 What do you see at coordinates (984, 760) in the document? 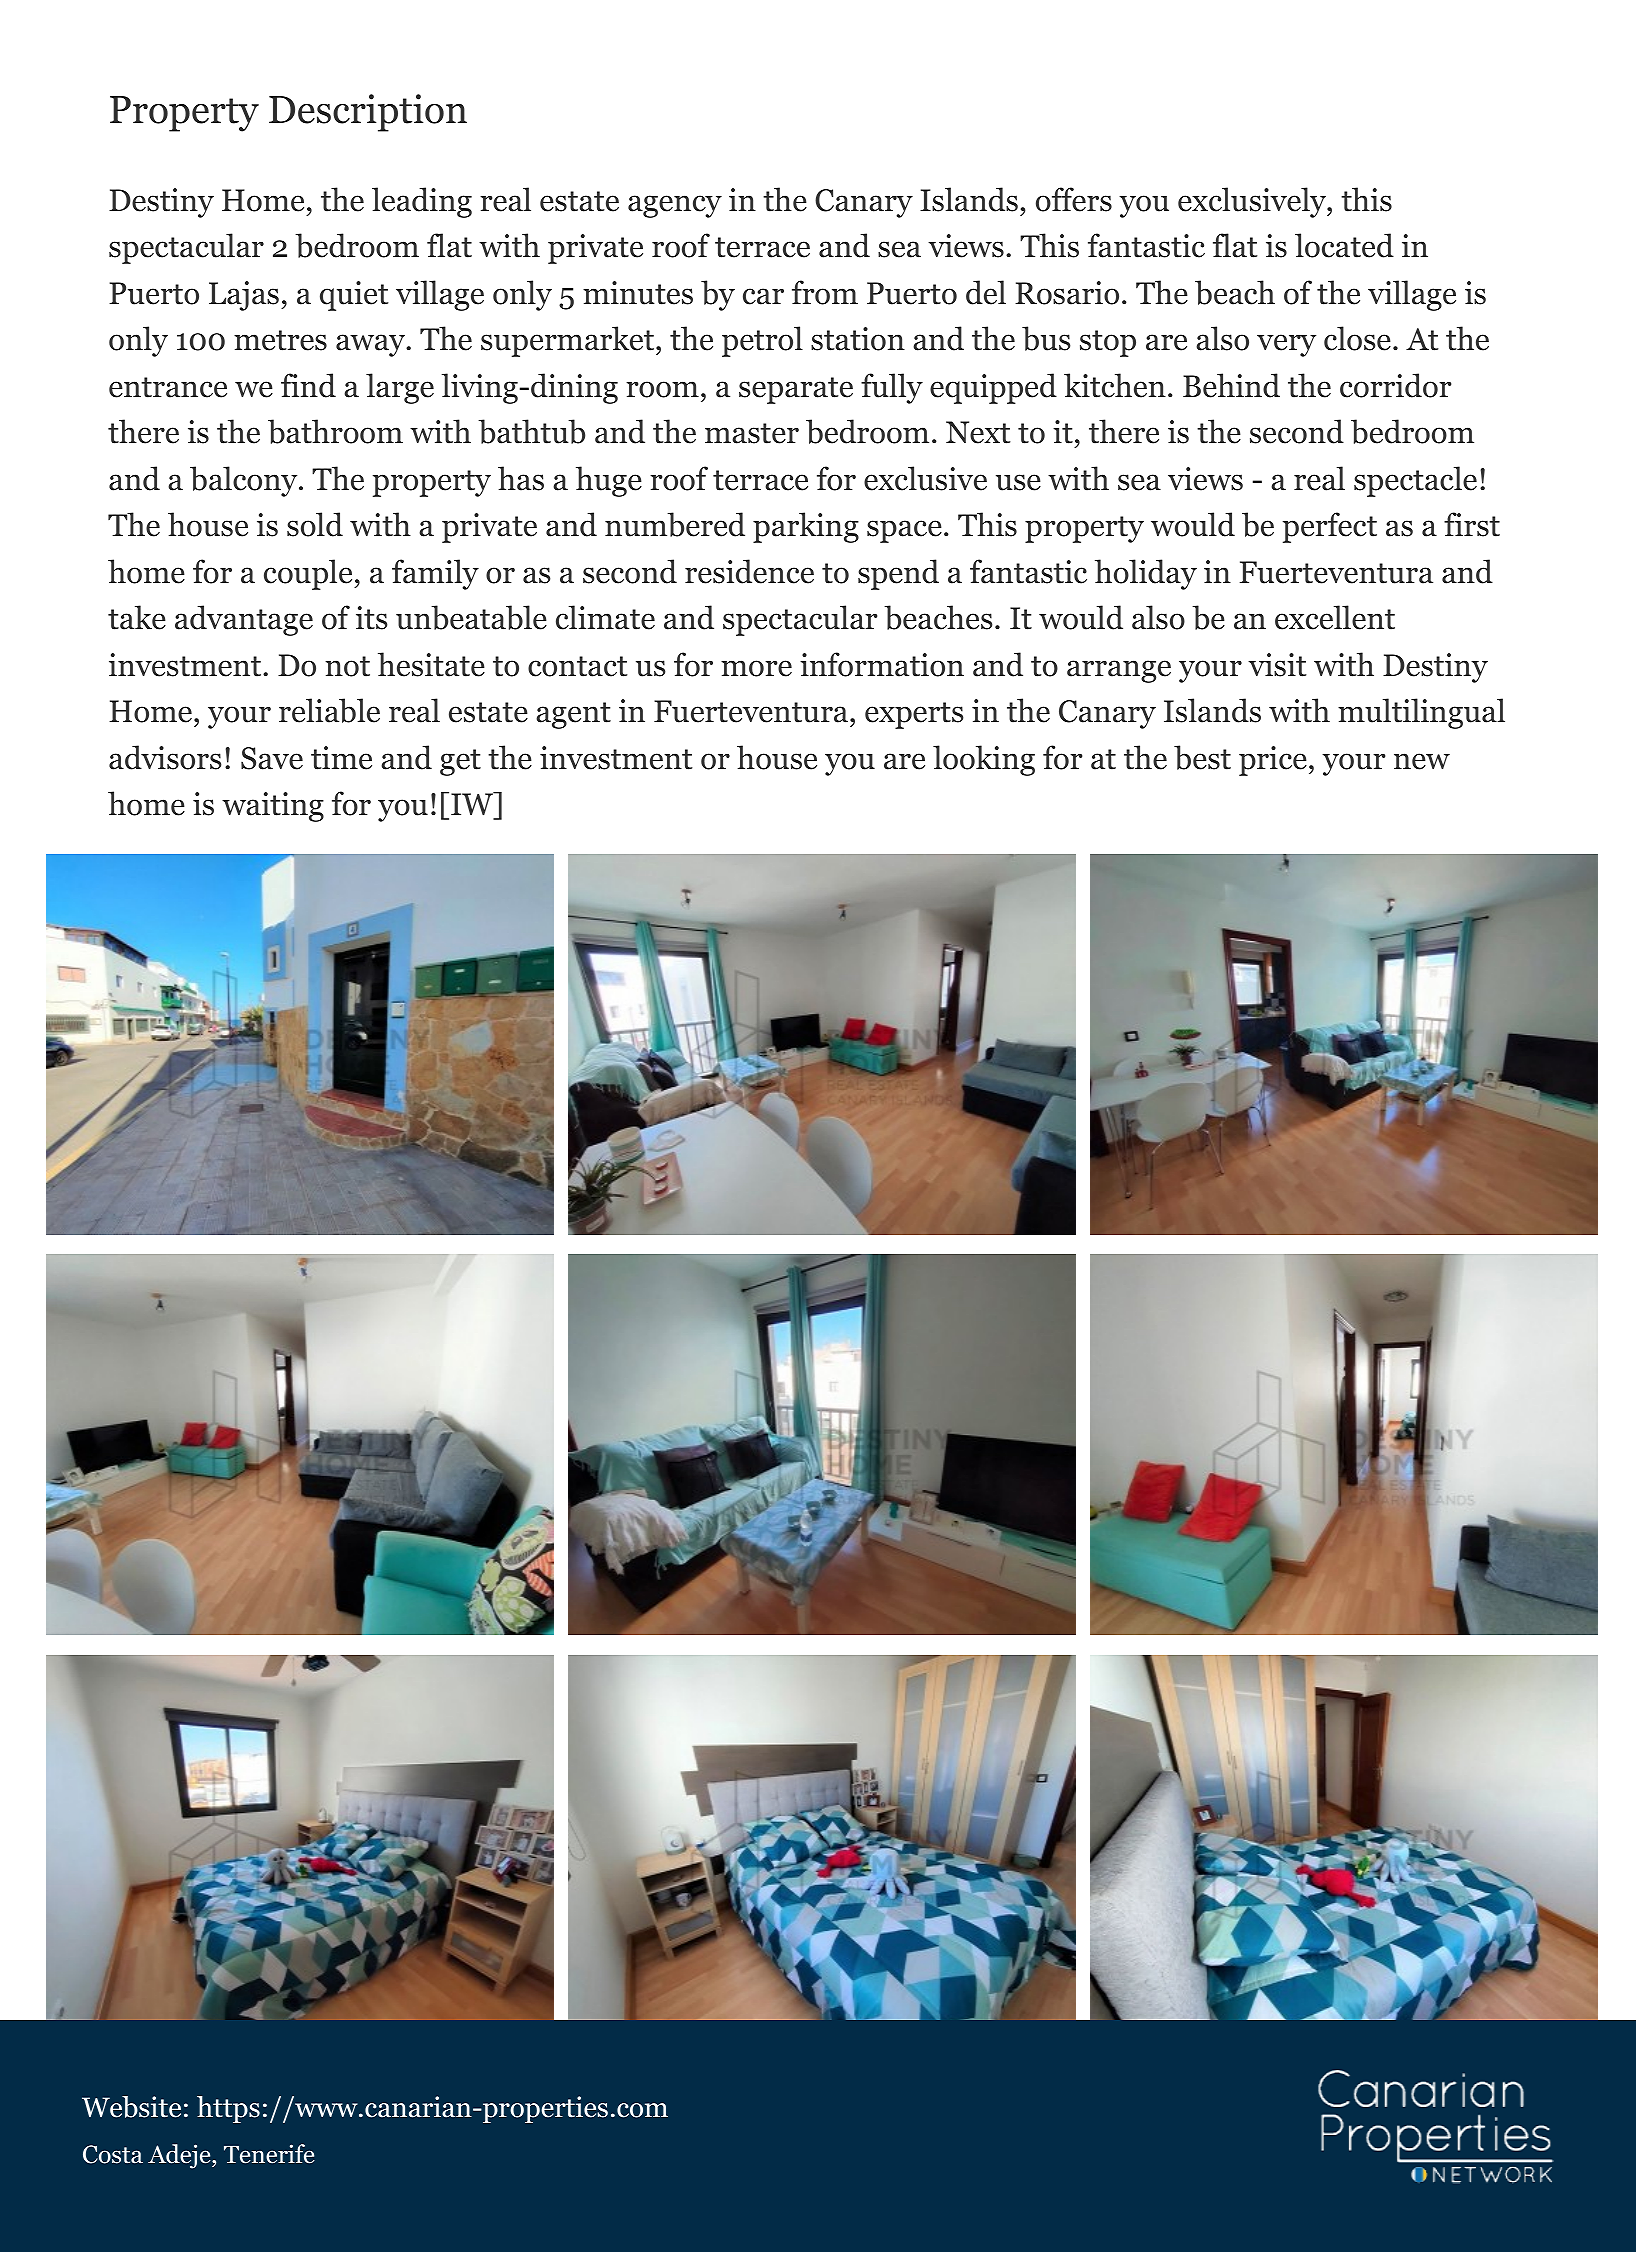
I see `looking` at bounding box center [984, 760].
